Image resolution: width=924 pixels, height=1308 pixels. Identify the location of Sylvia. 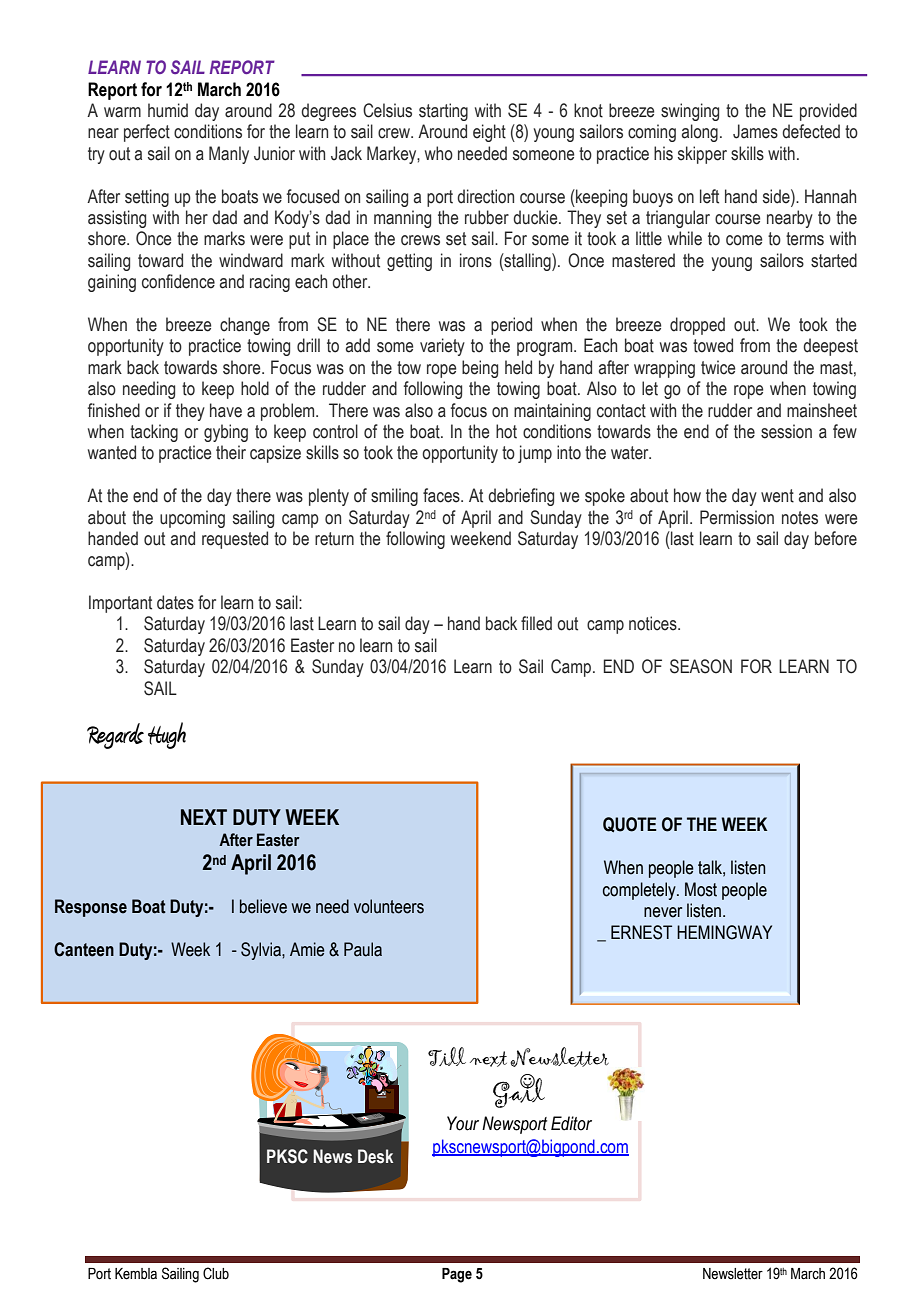
(262, 951).
